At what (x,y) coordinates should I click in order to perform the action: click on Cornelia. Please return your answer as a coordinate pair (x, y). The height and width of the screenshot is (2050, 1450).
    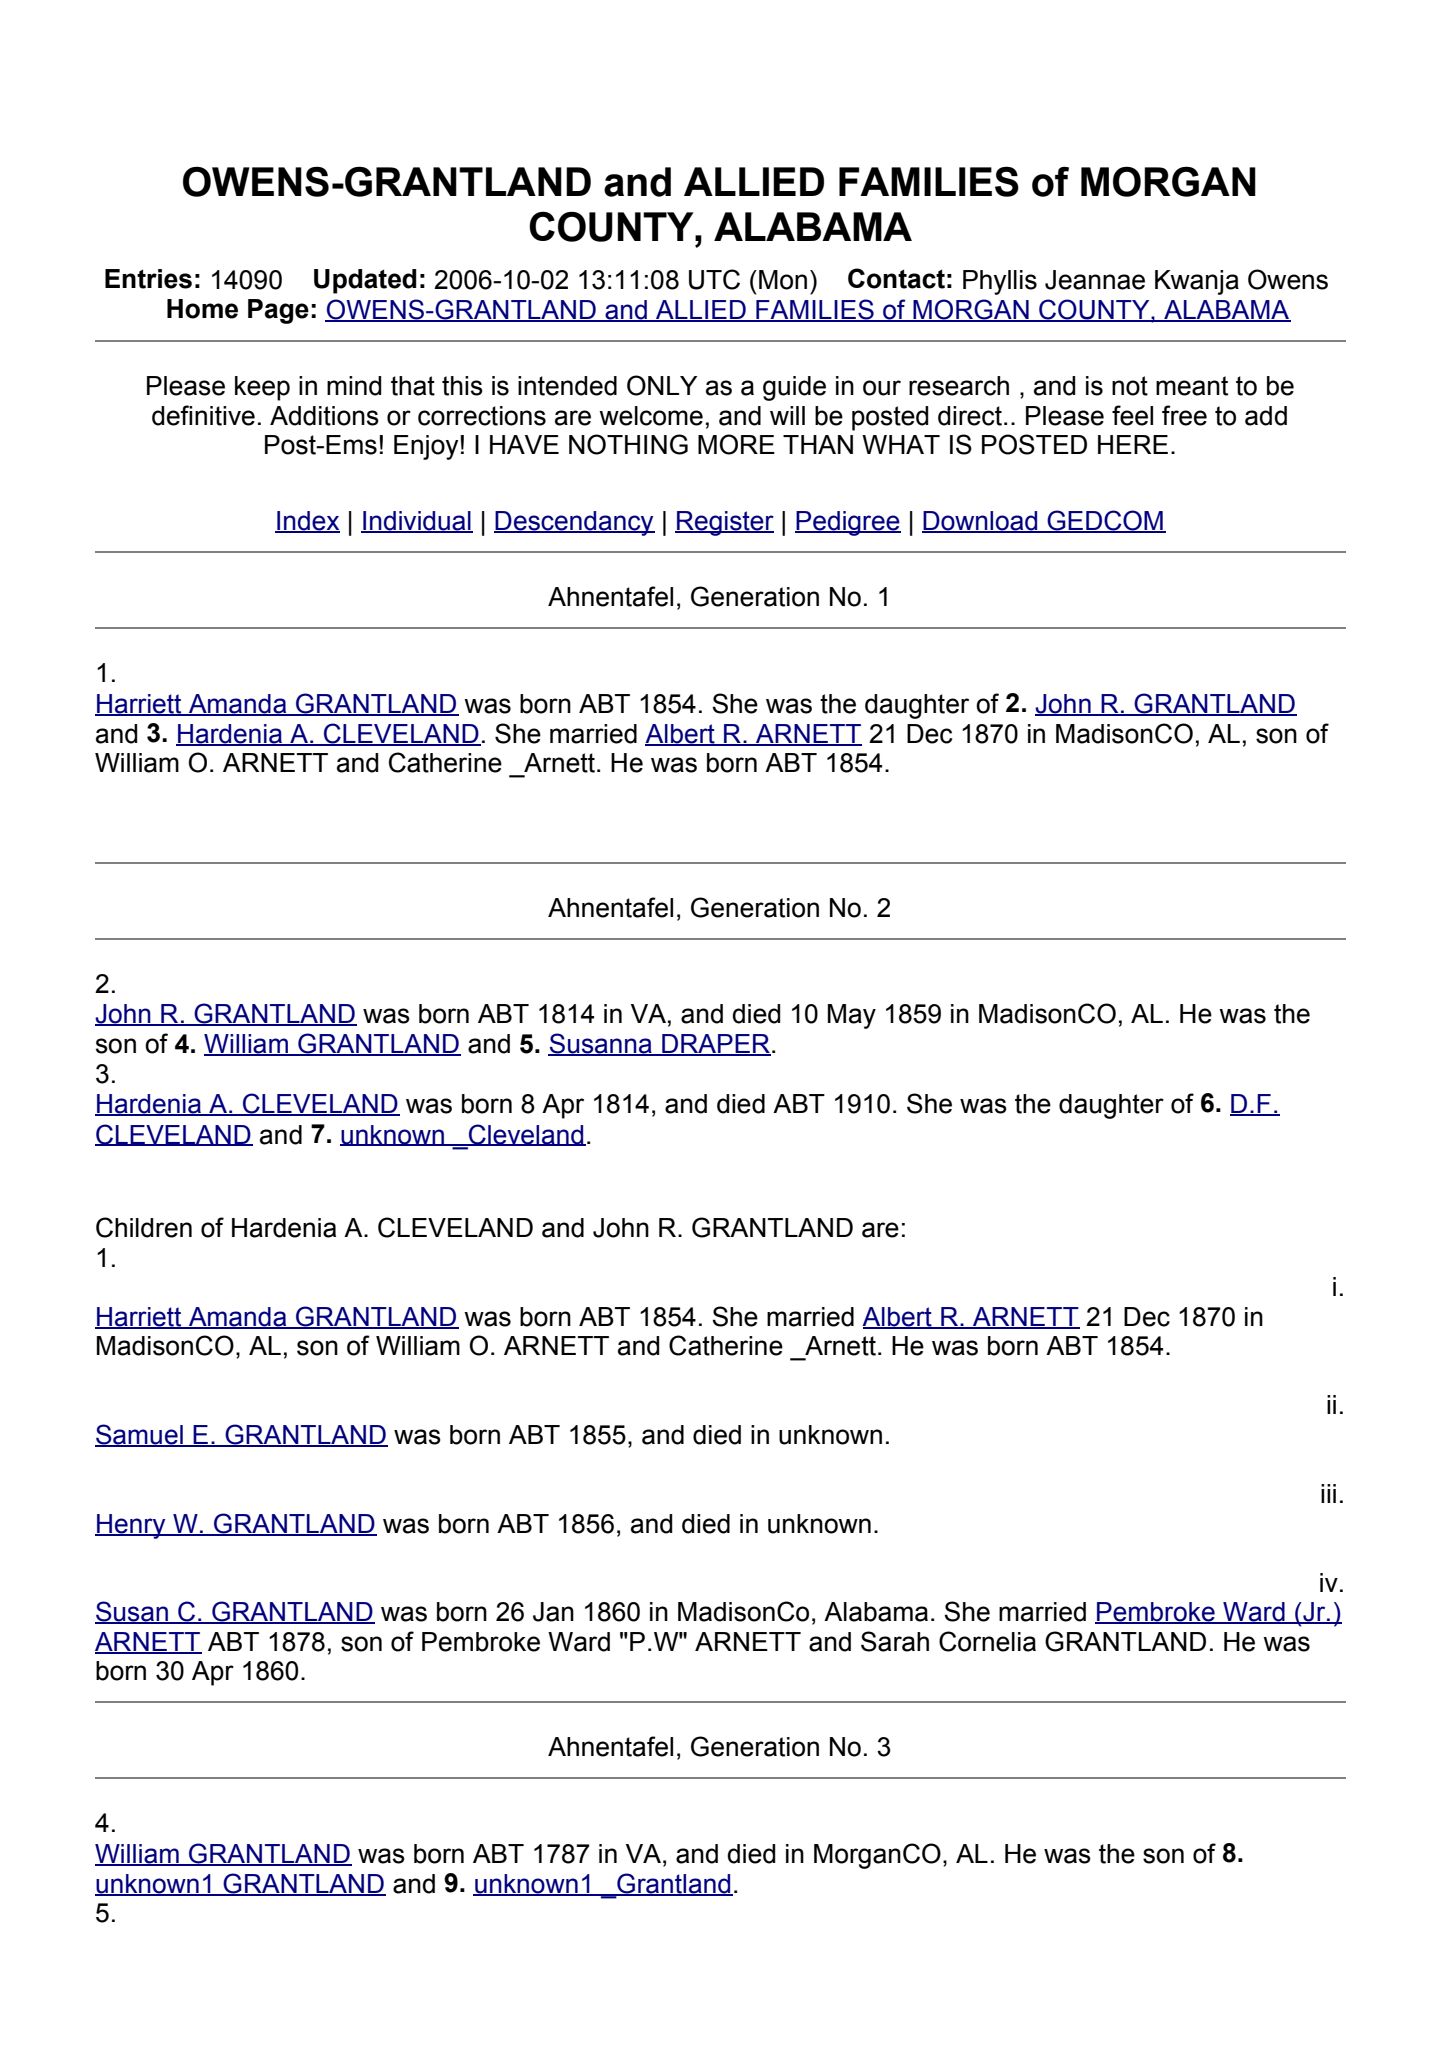
    Looking at the image, I should click on (987, 1641).
